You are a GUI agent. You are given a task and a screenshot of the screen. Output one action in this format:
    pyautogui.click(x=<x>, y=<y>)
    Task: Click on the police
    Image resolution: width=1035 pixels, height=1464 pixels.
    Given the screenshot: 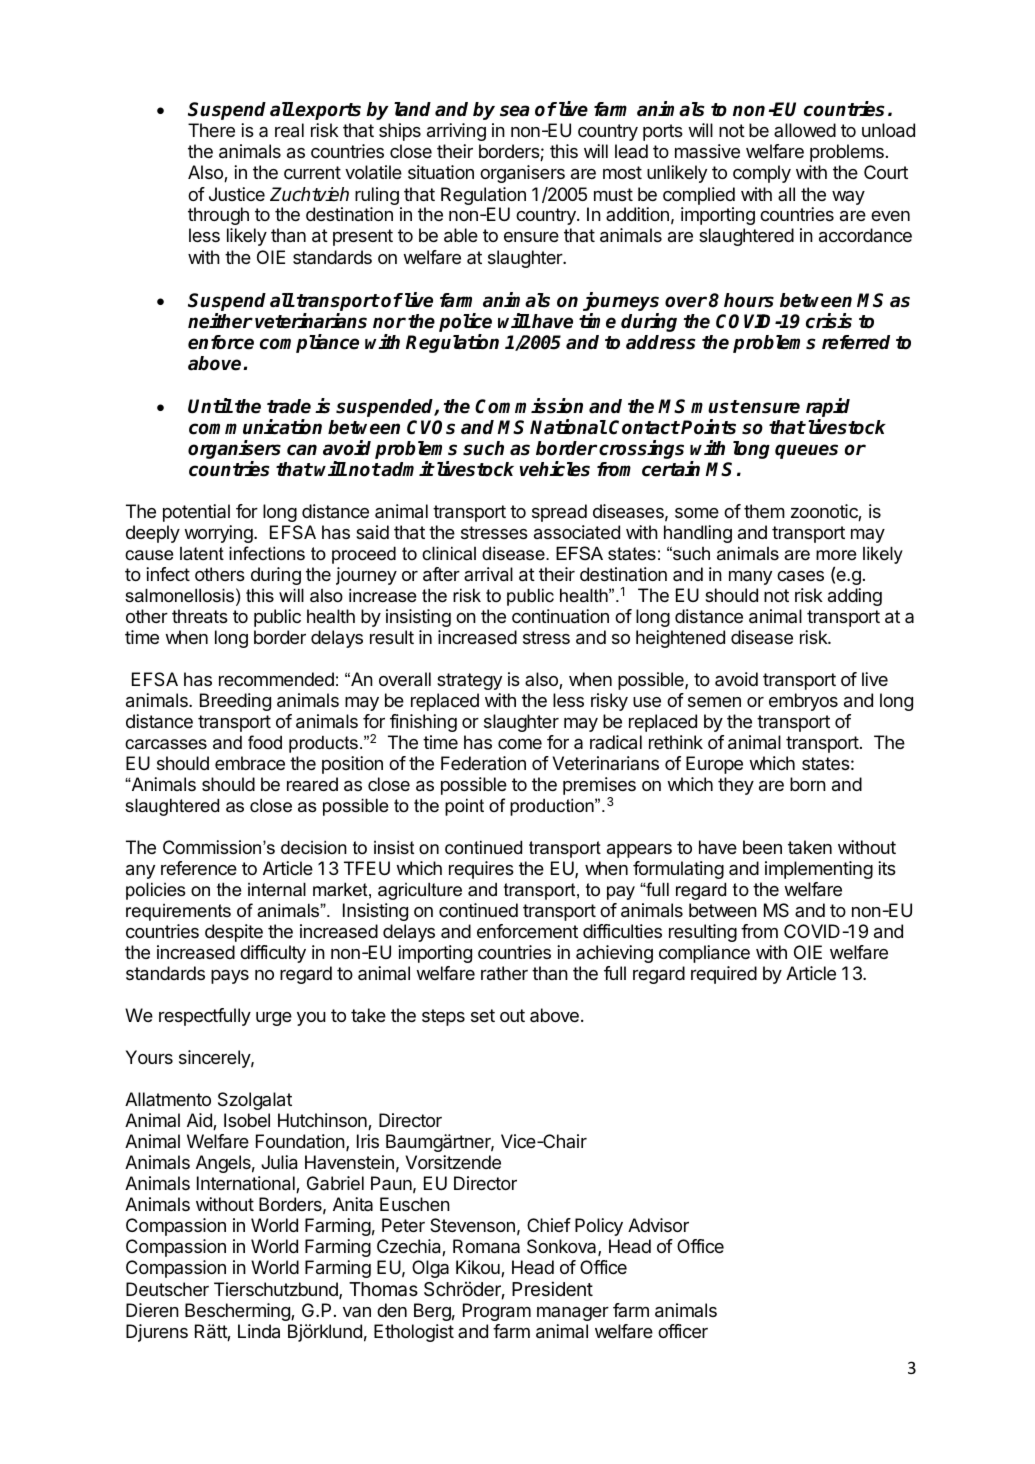 What is the action you would take?
    pyautogui.click(x=465, y=322)
